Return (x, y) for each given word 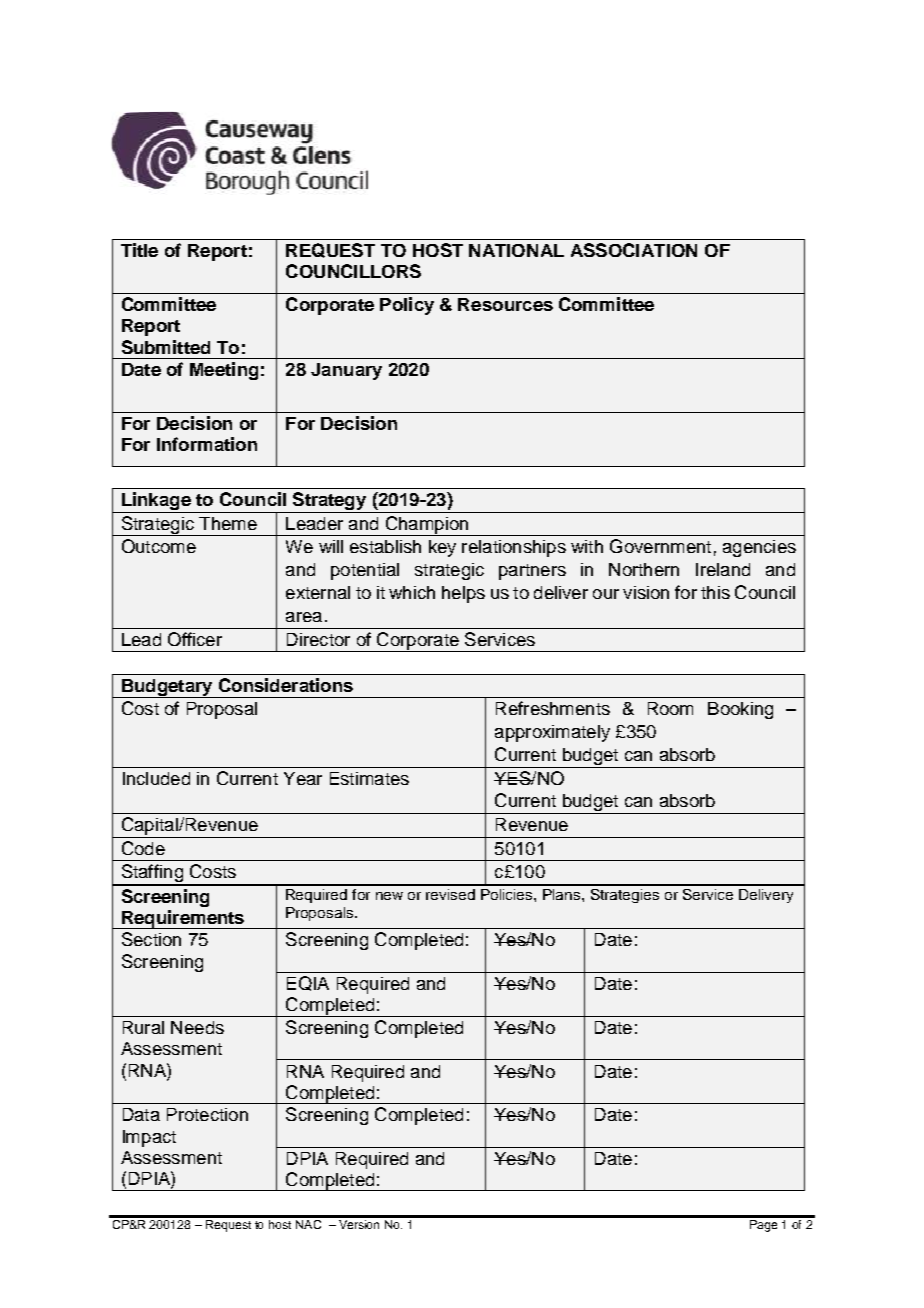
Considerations (286, 685)
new (389, 896)
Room (670, 708)
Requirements (183, 919)
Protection (207, 1114)
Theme (228, 523)
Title (139, 250)
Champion (427, 526)
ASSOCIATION (634, 250)
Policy (407, 306)
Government (660, 546)
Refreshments (553, 708)
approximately (552, 733)
